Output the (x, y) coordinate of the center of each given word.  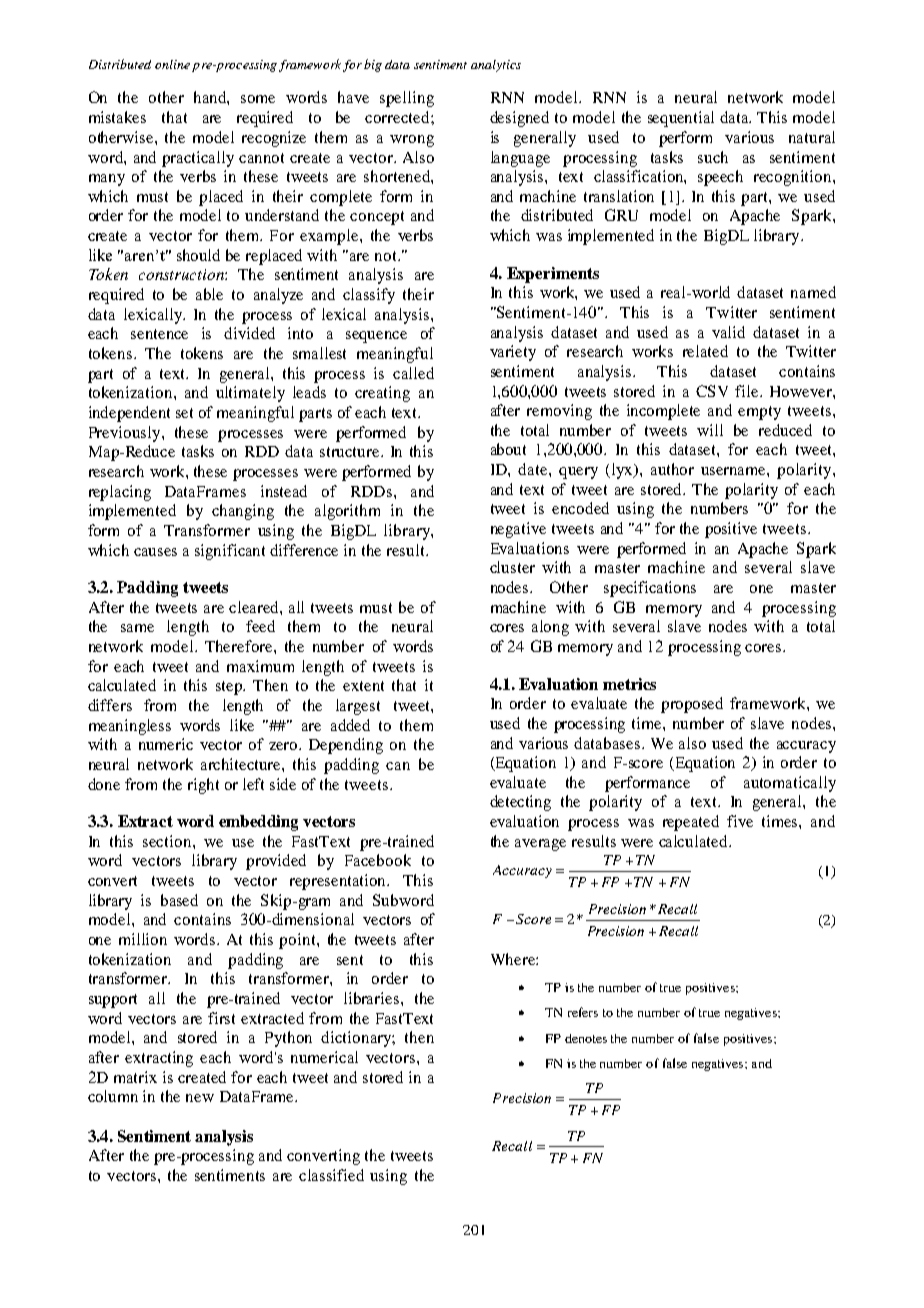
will (710, 430)
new (200, 1098)
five (740, 821)
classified (331, 1175)
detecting (520, 803)
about (508, 449)
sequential (681, 119)
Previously (126, 434)
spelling (407, 99)
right (203, 786)
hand (211, 98)
